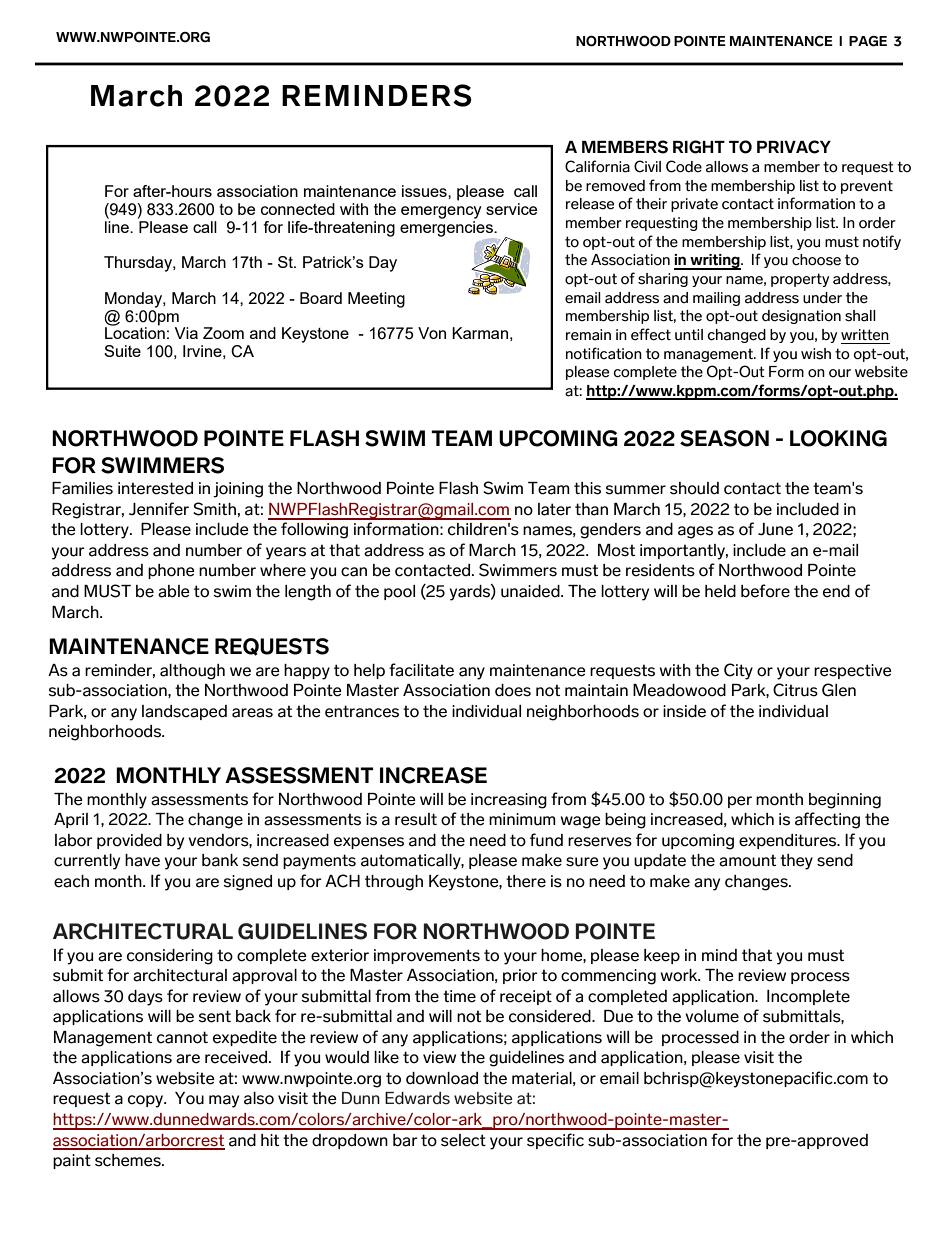  I want to click on PAGE, so click(868, 41).
